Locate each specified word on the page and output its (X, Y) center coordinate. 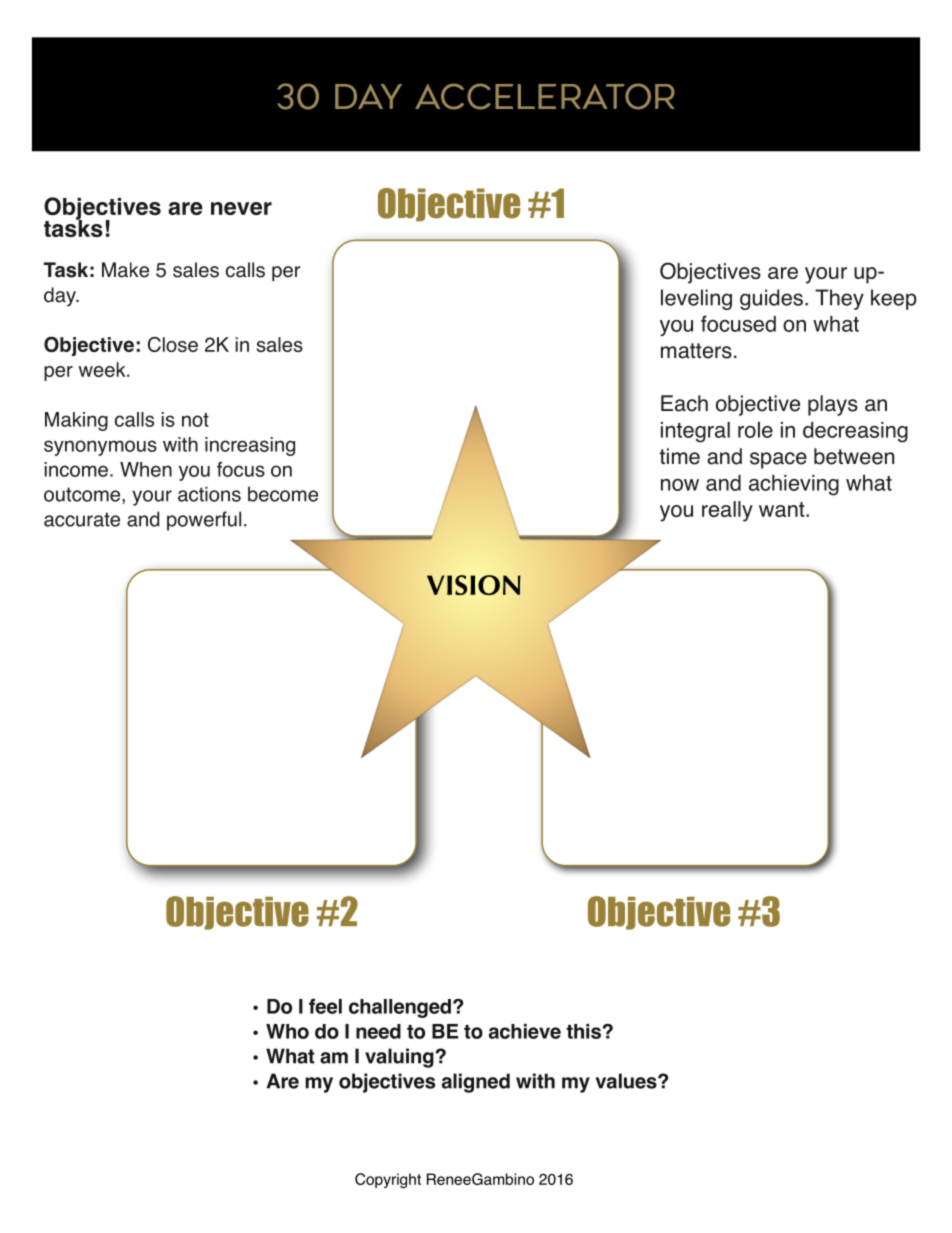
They (839, 299)
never (241, 208)
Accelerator (545, 96)
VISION (474, 585)
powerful (204, 521)
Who (287, 1031)
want (783, 509)
